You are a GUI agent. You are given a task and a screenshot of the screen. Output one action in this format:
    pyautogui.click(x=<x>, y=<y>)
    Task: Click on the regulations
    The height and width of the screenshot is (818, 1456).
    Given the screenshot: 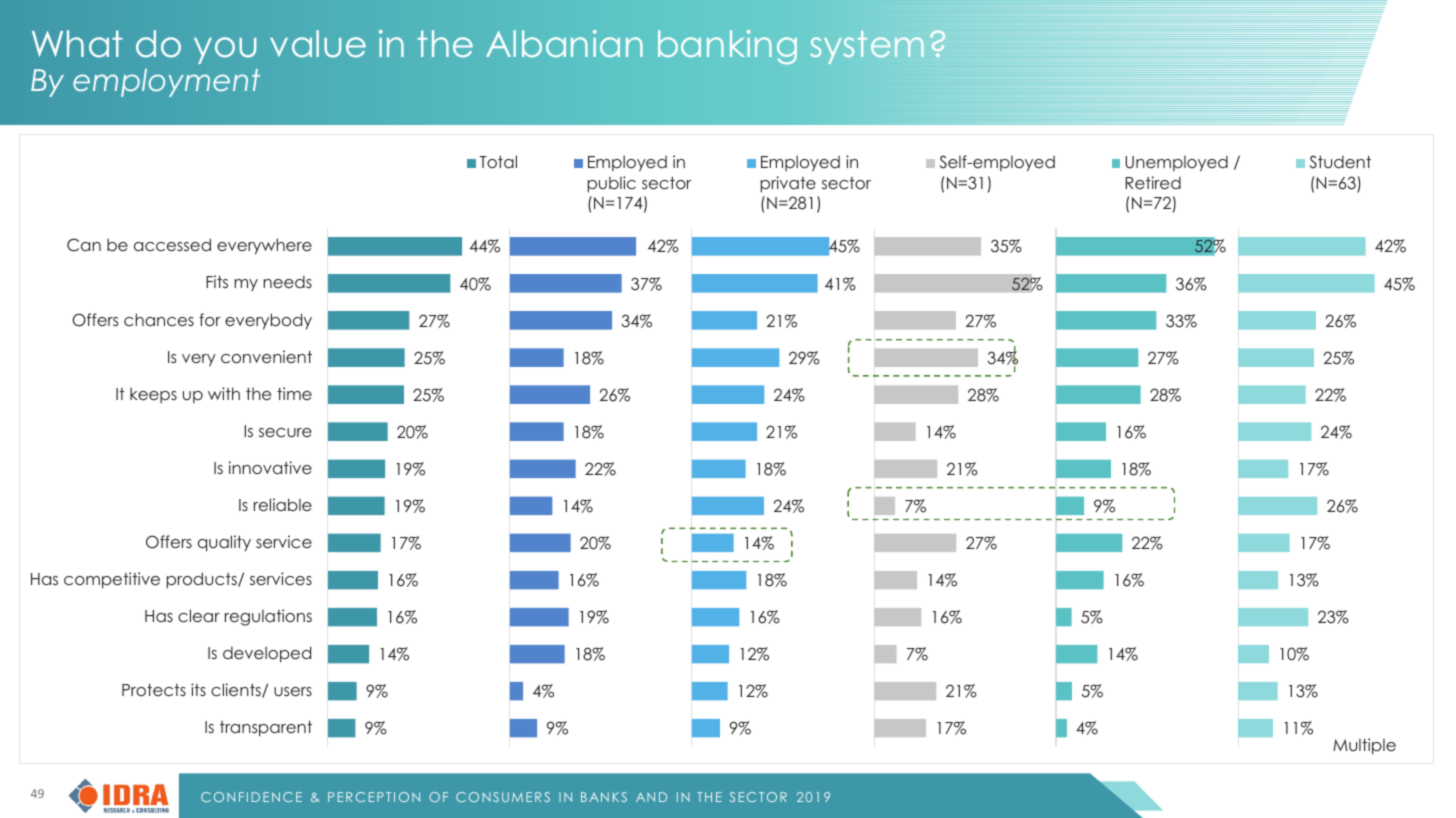 What is the action you would take?
    pyautogui.click(x=268, y=617)
